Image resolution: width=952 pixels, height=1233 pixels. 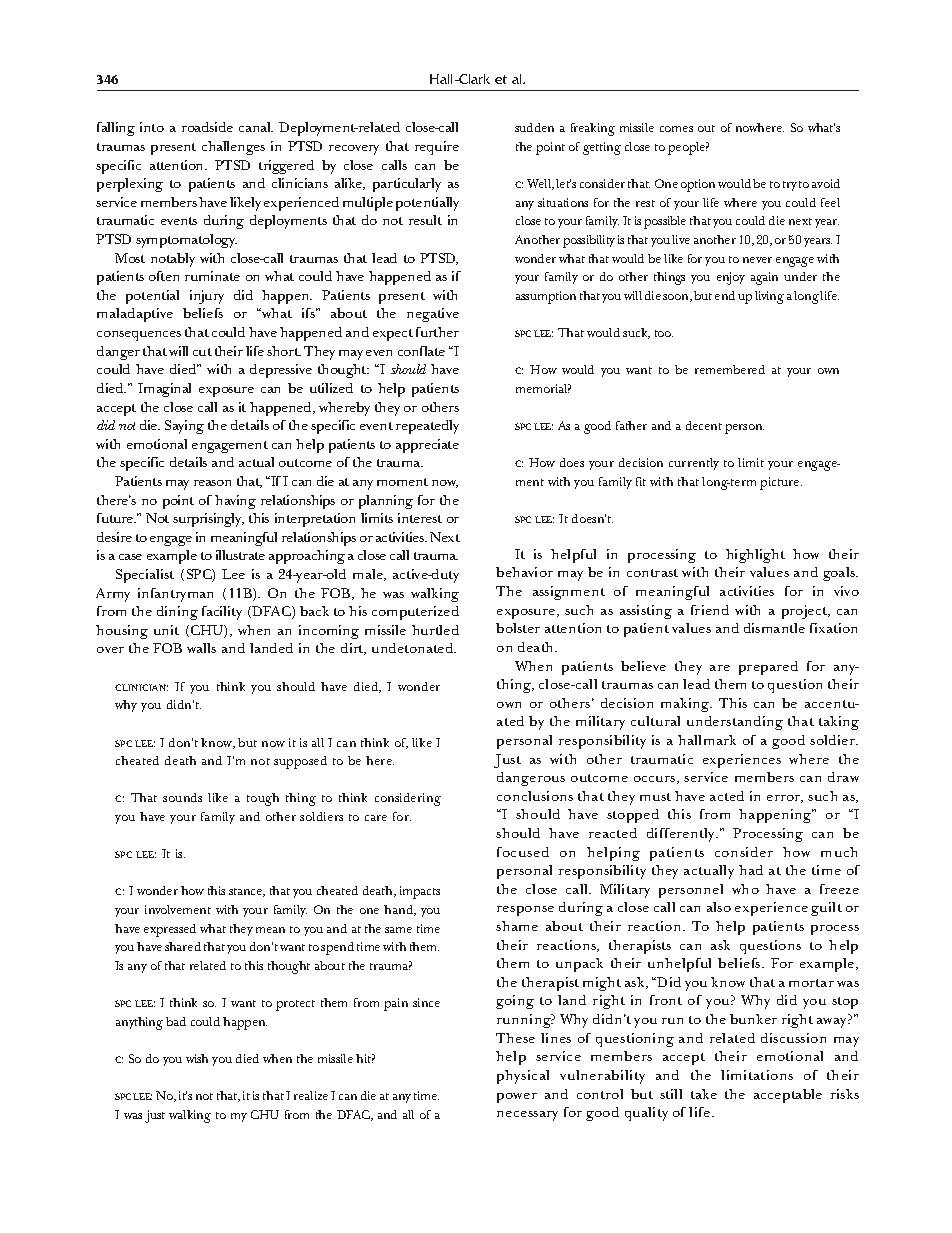 I want to click on appreciate, so click(x=427, y=446).
